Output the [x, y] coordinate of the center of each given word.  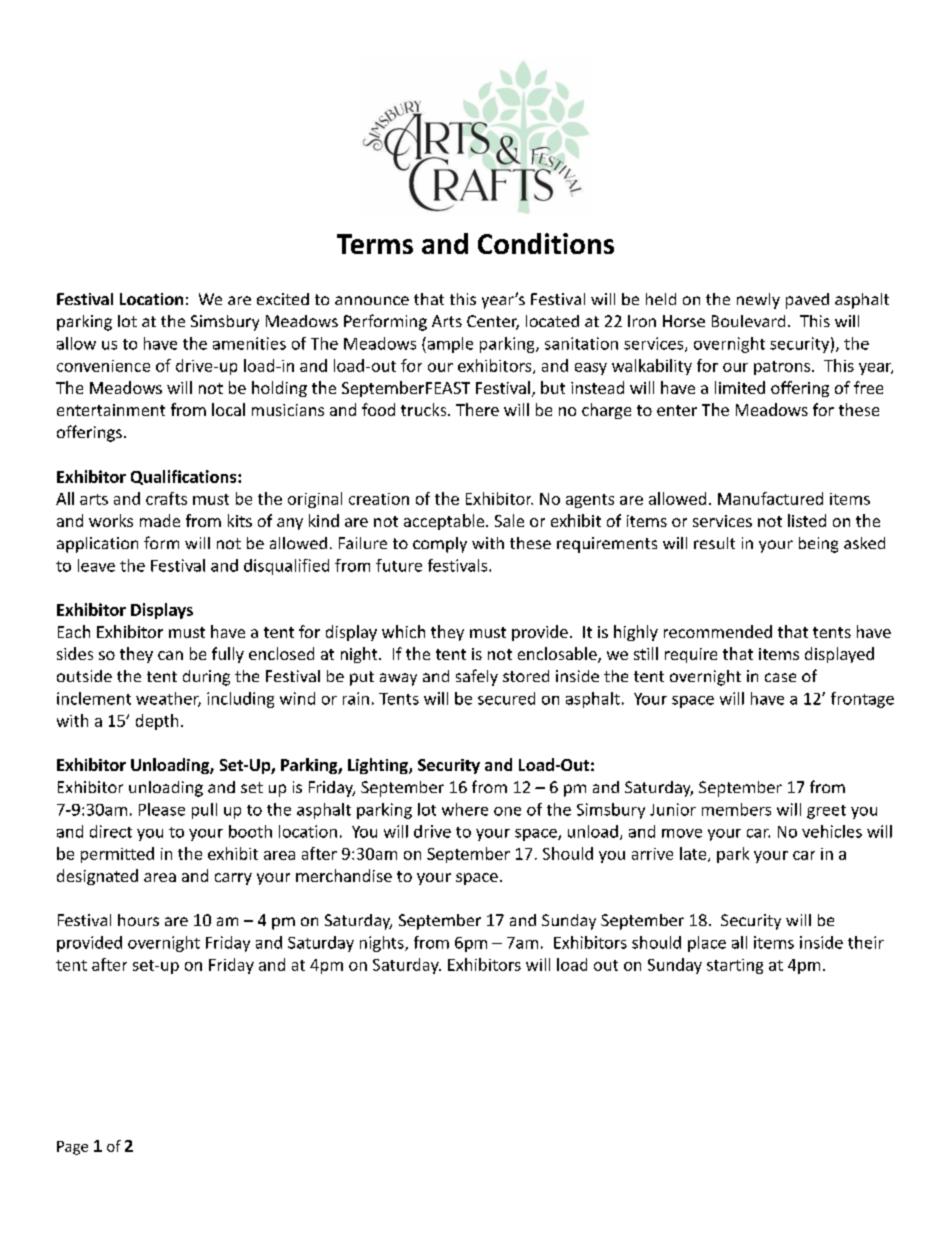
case [780, 677]
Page [72, 1148]
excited [283, 299]
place [707, 944]
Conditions [546, 243]
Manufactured [770, 498]
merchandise [344, 875]
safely [477, 677]
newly [758, 301]
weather [168, 699]
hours [138, 920]
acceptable [445, 522]
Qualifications [185, 477]
